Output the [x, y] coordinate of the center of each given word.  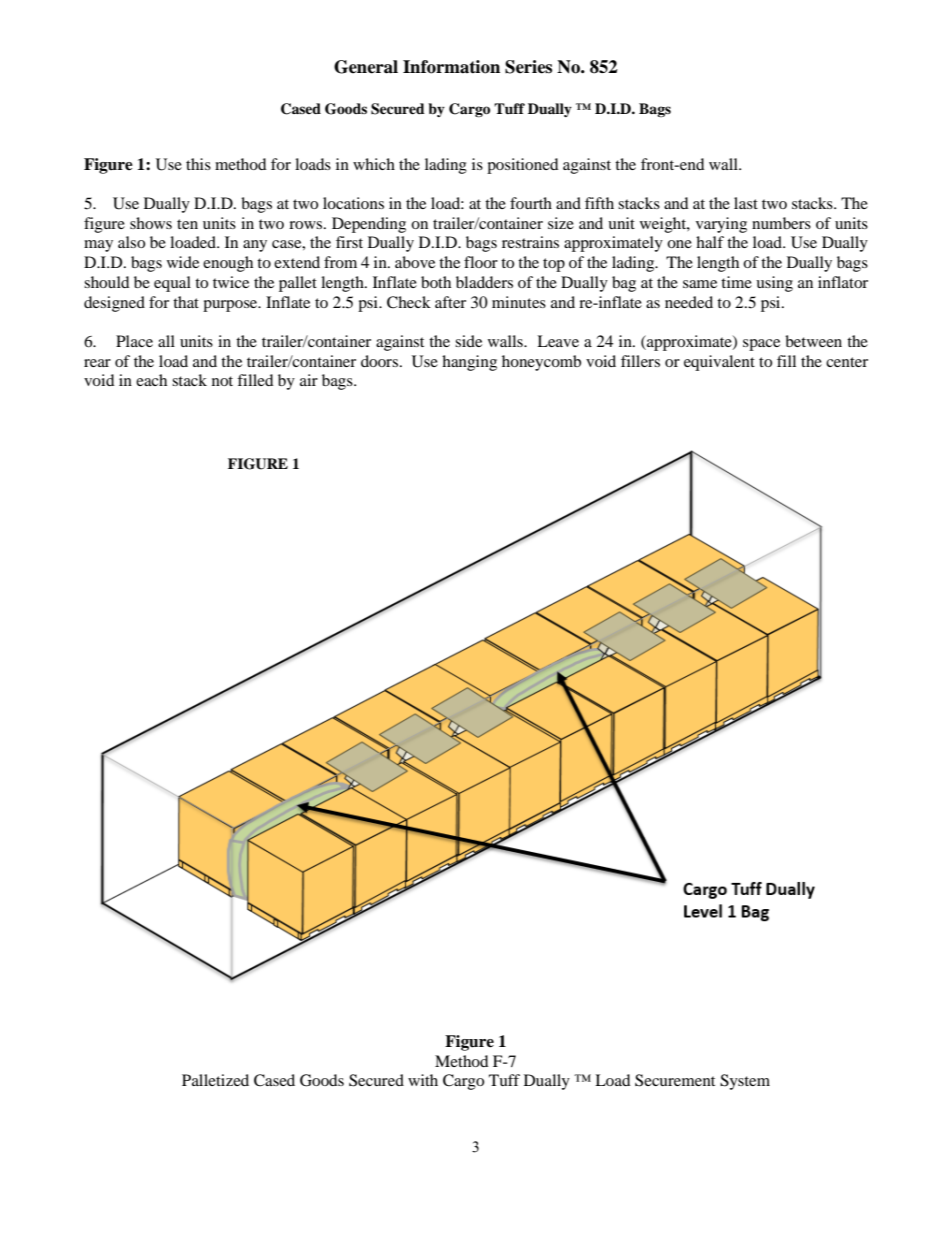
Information [451, 67]
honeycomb [541, 363]
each [151, 380]
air [309, 380]
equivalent [719, 363]
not [222, 381]
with [423, 1080]
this [198, 164]
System [745, 1082]
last [746, 203]
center [847, 362]
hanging [469, 363]
